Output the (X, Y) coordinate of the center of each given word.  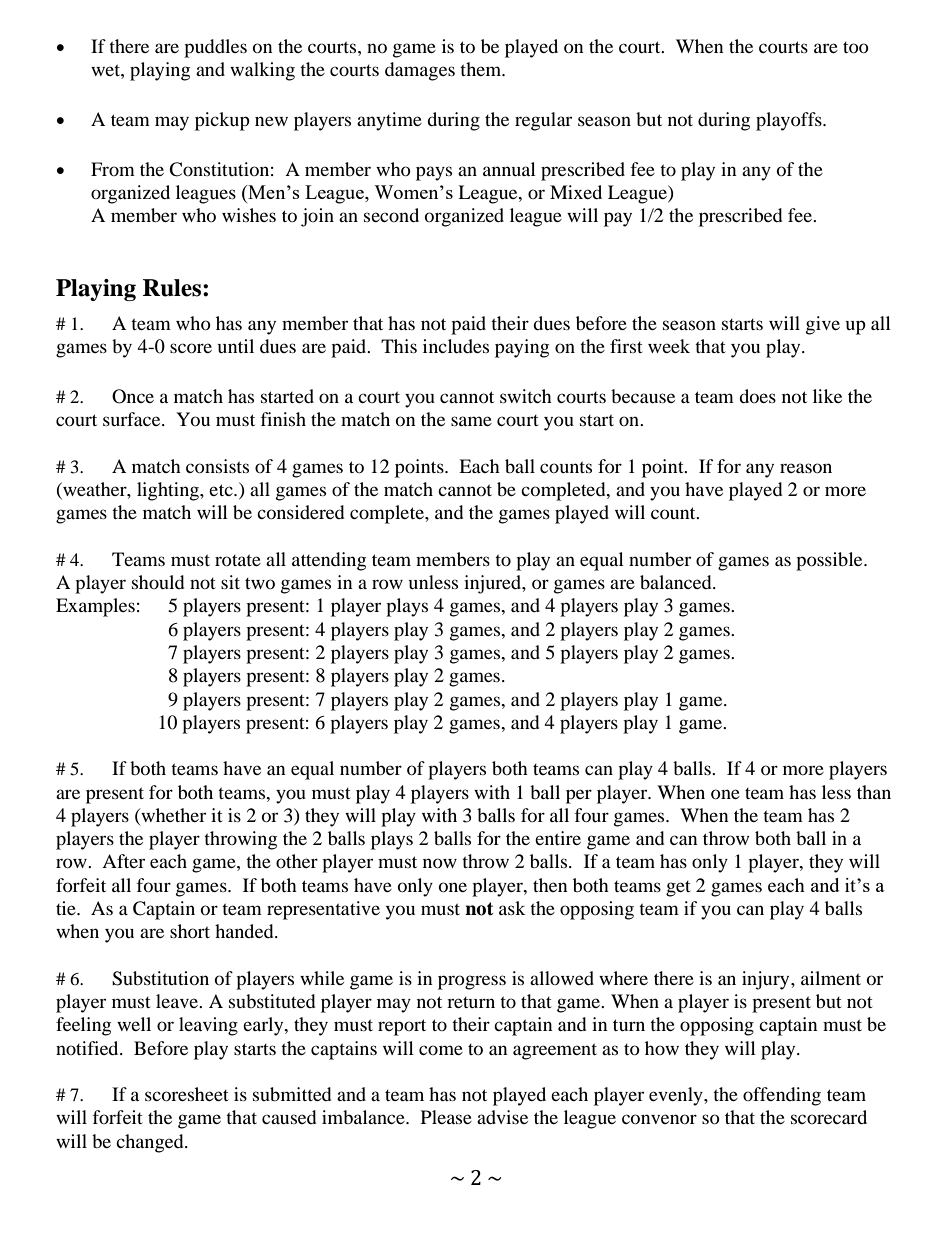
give (823, 325)
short (190, 931)
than (874, 792)
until (236, 346)
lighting (169, 491)
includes (456, 346)
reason (806, 468)
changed (151, 1143)
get (678, 889)
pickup (222, 121)
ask (512, 908)
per (579, 796)
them (481, 69)
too (856, 47)
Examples (95, 607)
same (471, 421)
